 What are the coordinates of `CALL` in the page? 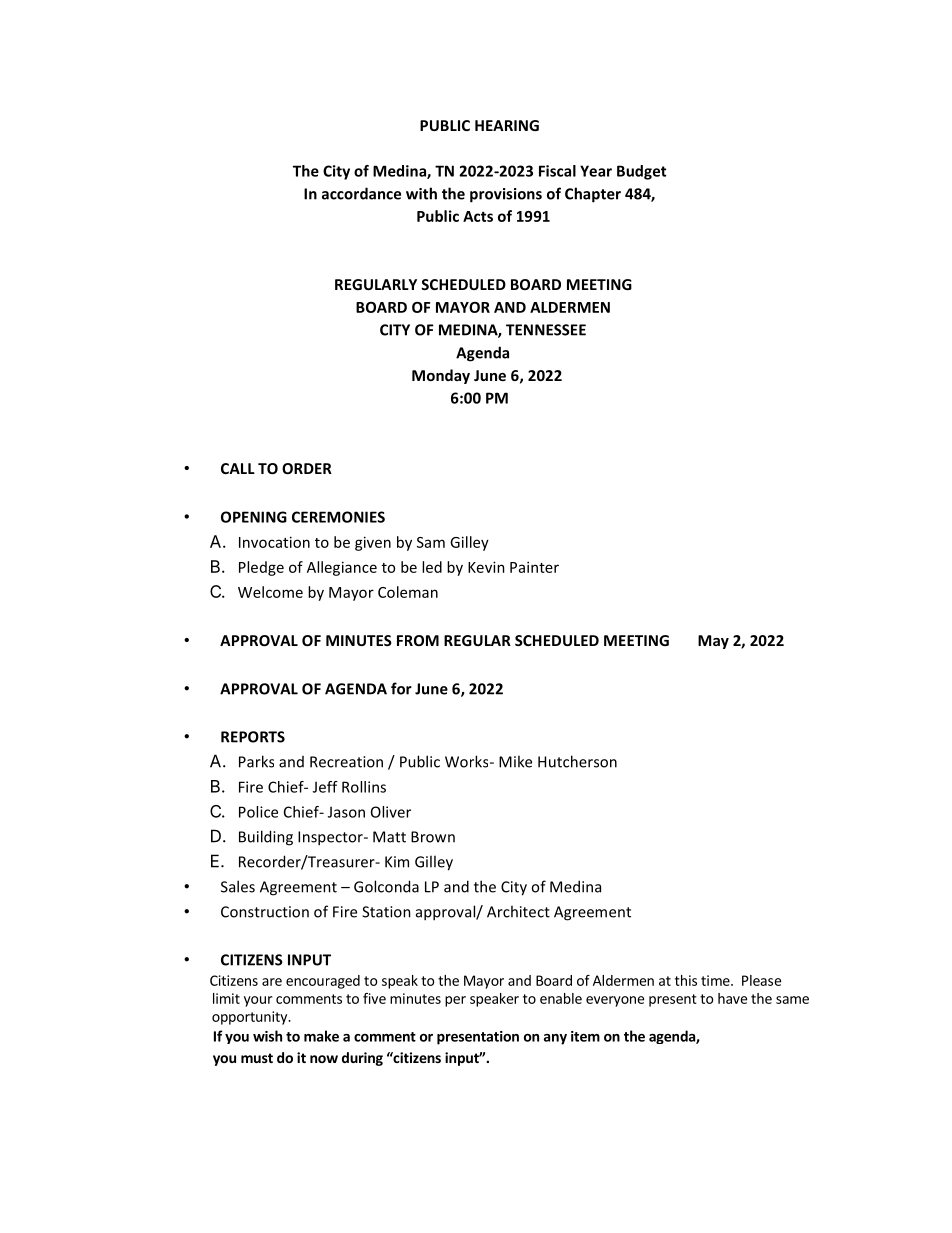 It's located at (238, 468).
